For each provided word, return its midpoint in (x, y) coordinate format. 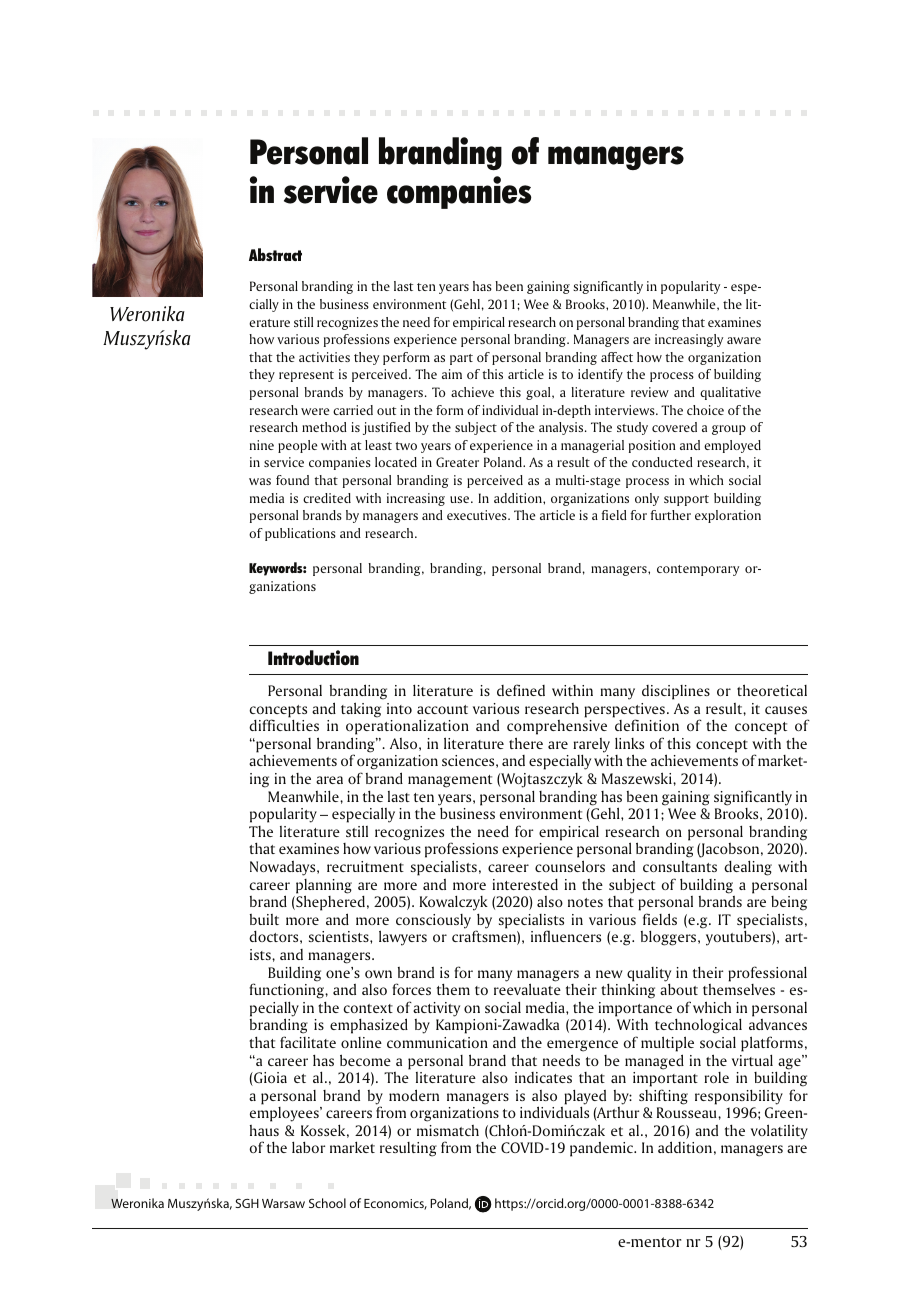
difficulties (284, 725)
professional (767, 974)
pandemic (603, 1149)
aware (744, 340)
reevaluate (527, 989)
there (526, 743)
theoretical (772, 690)
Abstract (275, 254)
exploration (728, 516)
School (327, 1203)
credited (327, 498)
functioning (287, 991)
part (461, 359)
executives (478, 515)
